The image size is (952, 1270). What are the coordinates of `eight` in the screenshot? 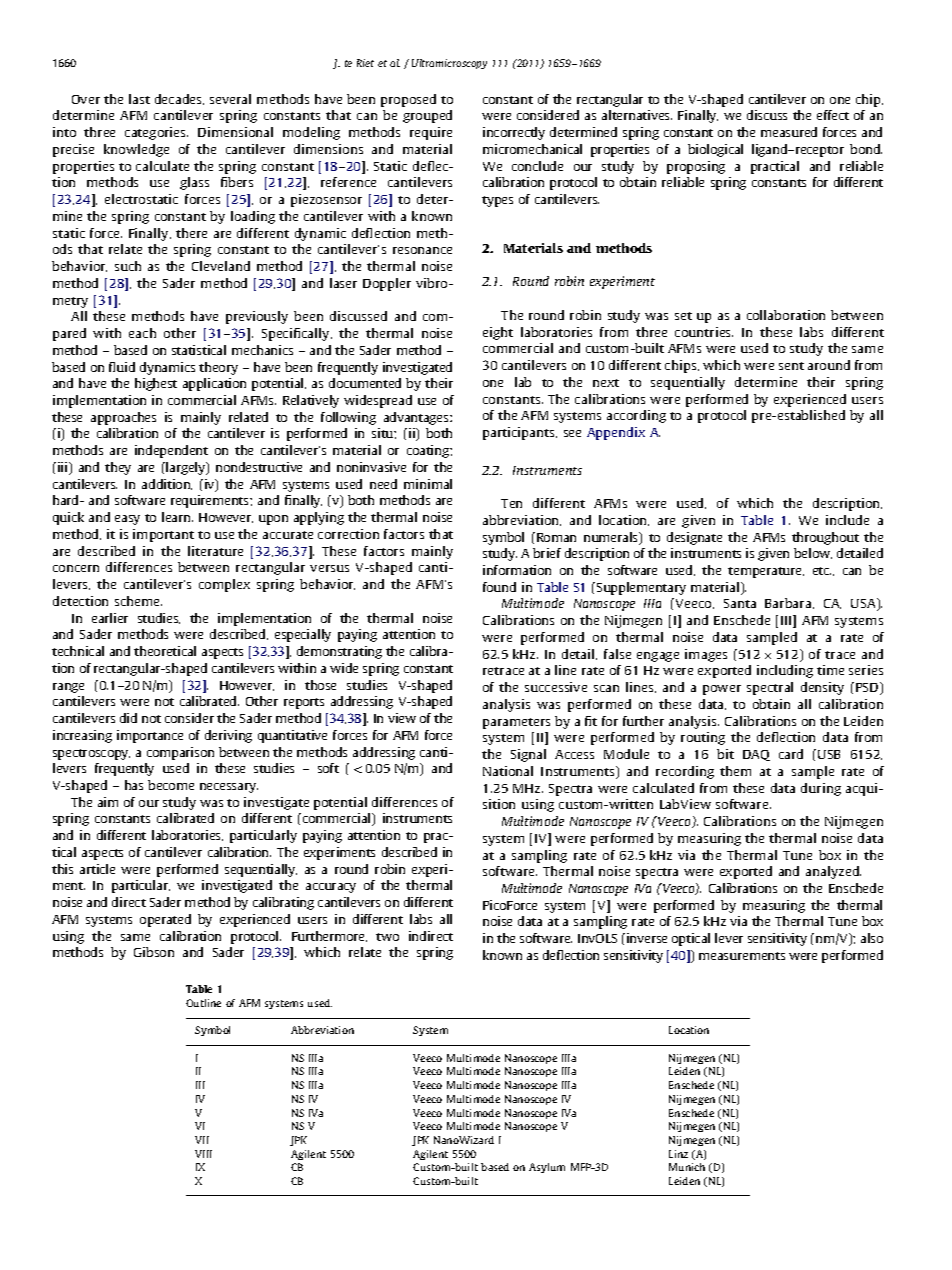 It's located at (498, 333).
